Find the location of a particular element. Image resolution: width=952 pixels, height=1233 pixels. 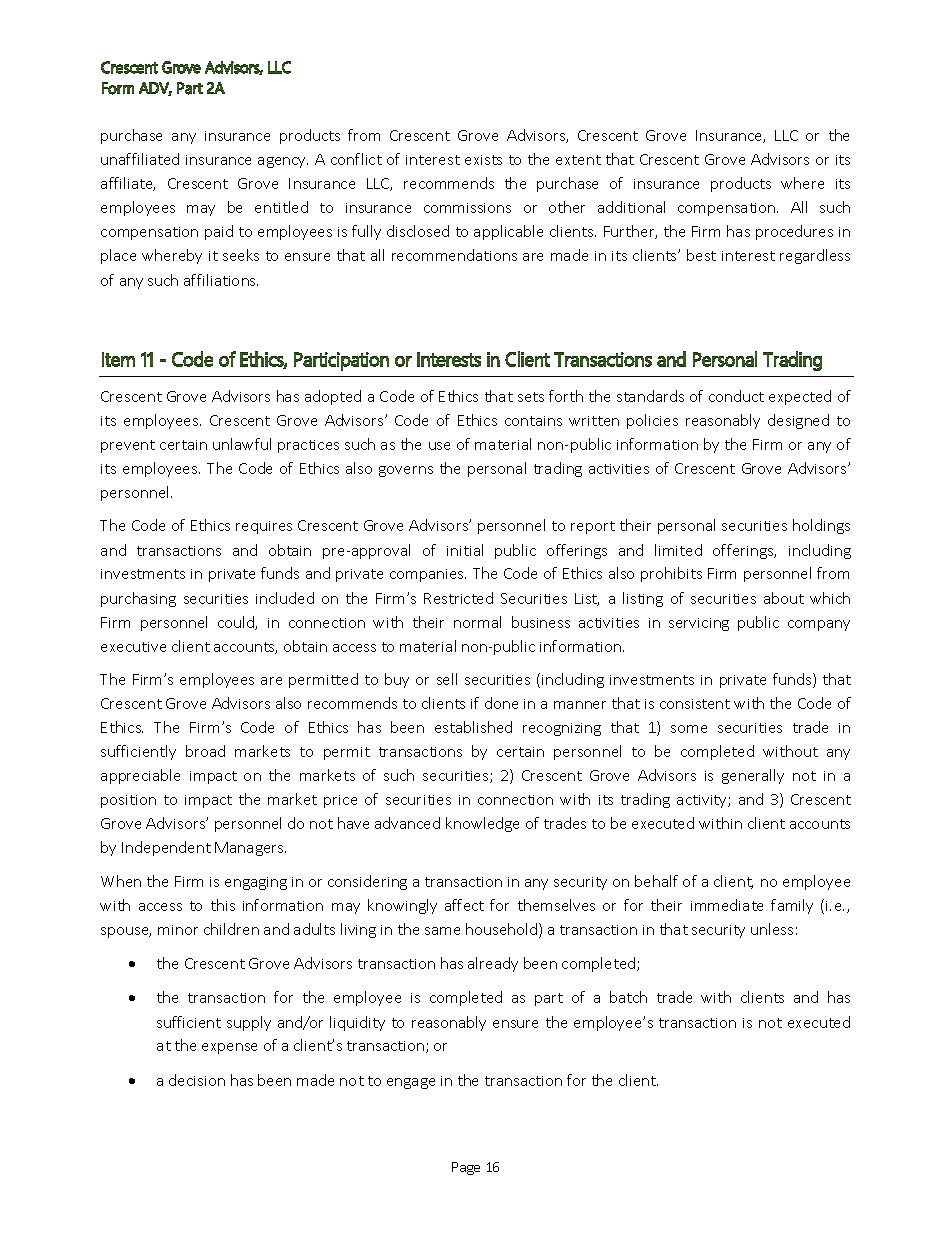

paid is located at coordinates (219, 232).
